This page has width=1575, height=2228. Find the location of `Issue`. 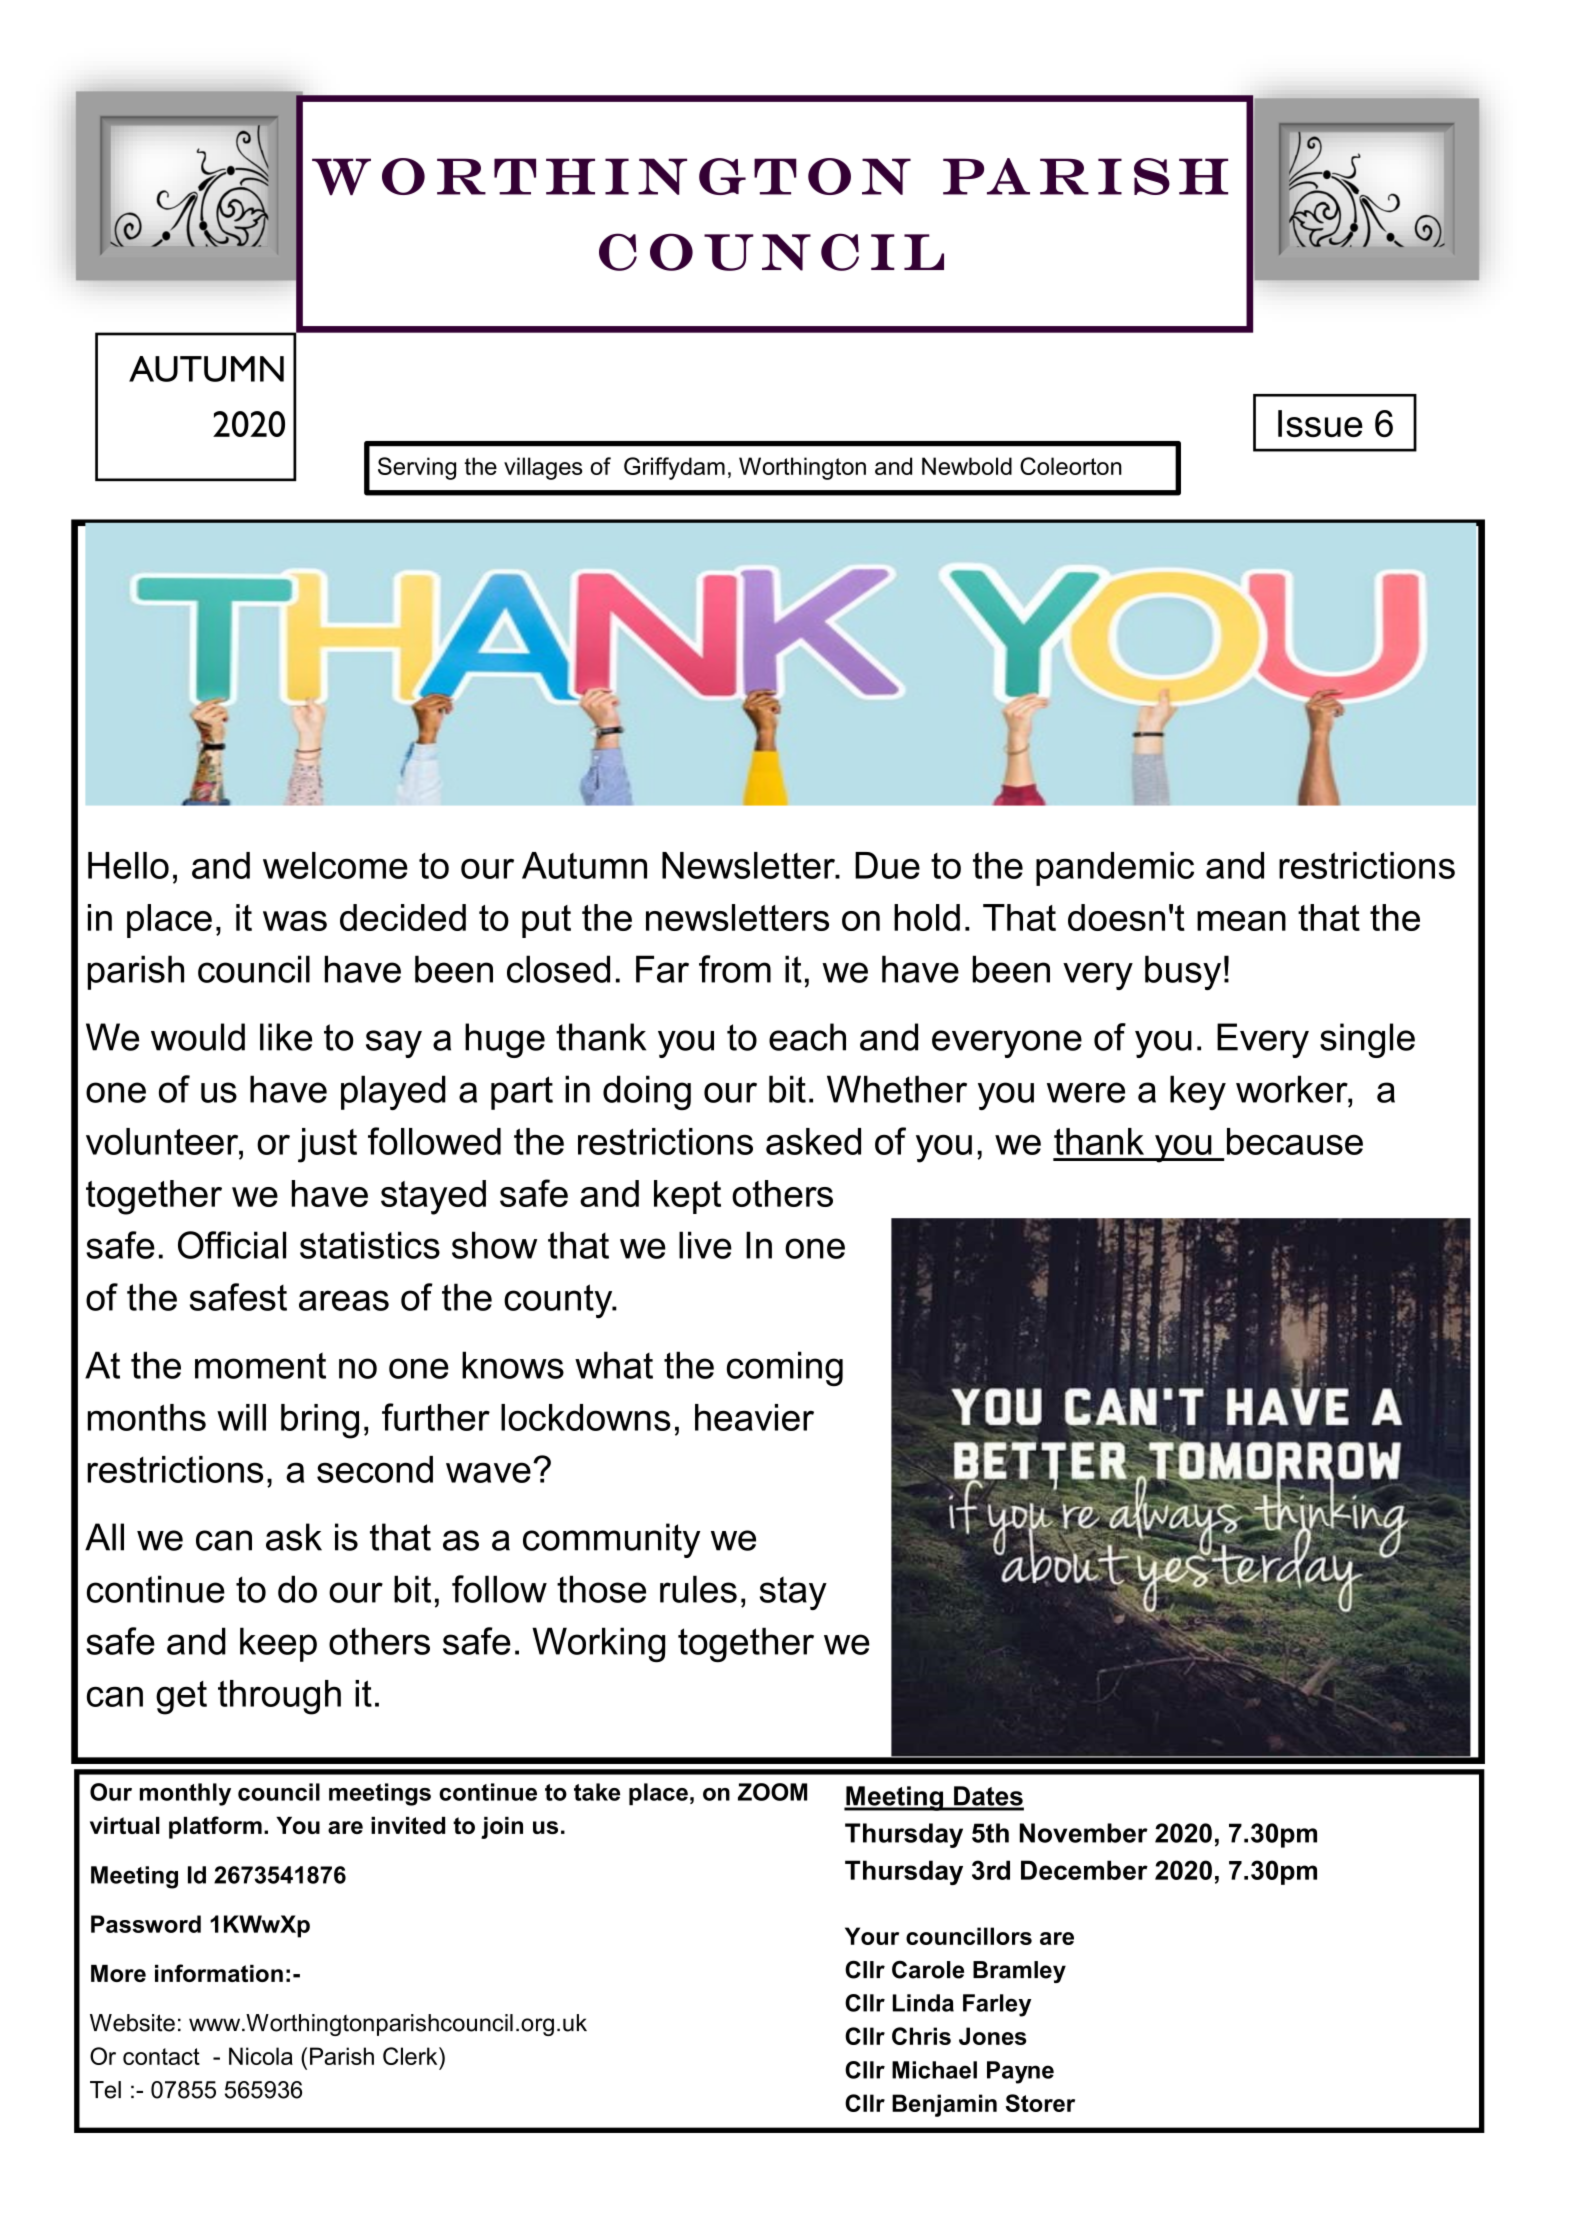

Issue is located at coordinates (1320, 423).
